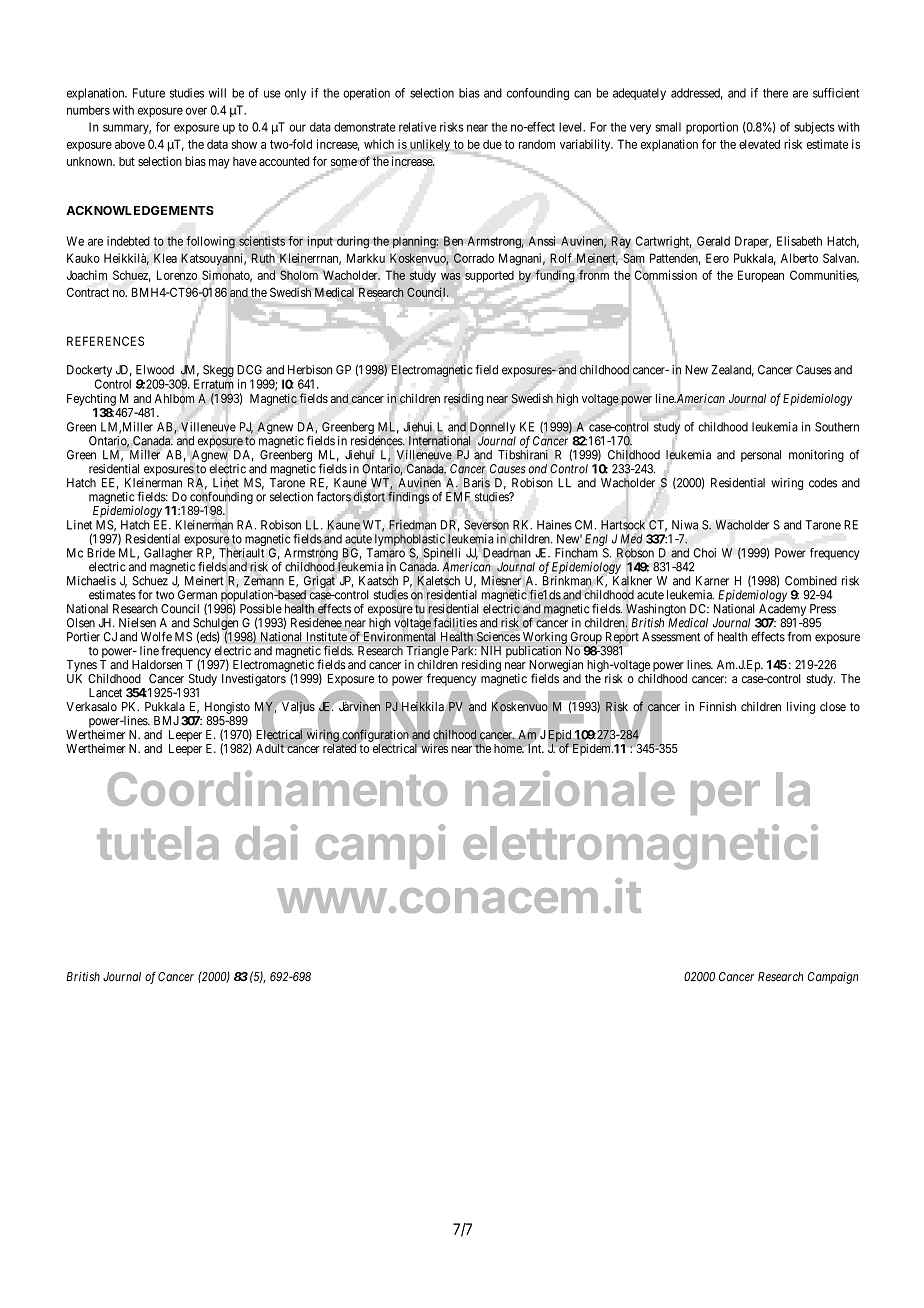 This screenshot has width=924, height=1308. I want to click on campi, so click(380, 846).
